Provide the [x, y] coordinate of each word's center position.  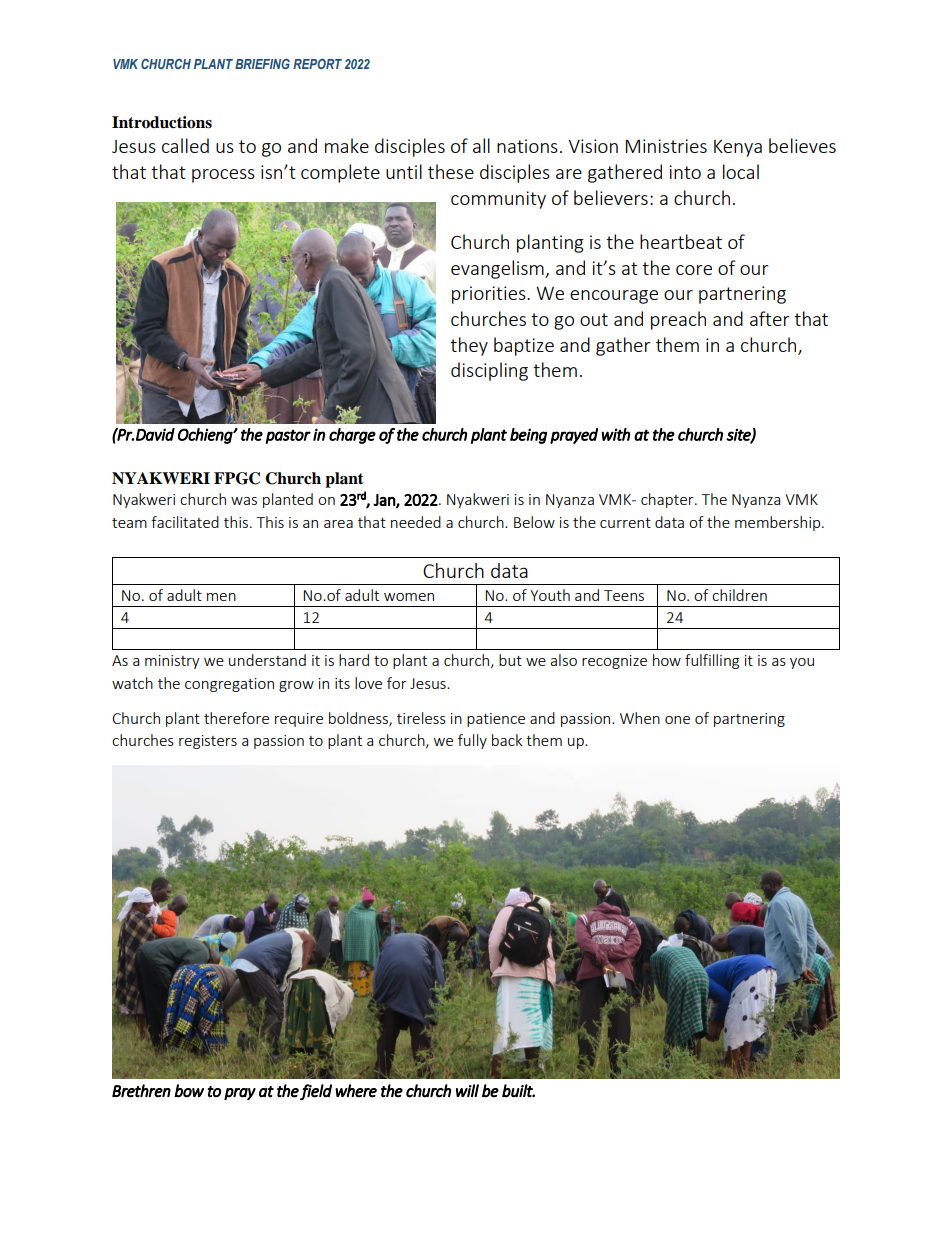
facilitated [185, 522]
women [409, 597]
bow [189, 1091]
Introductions [162, 122]
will [467, 1090]
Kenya [738, 148]
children [739, 595]
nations [527, 146]
